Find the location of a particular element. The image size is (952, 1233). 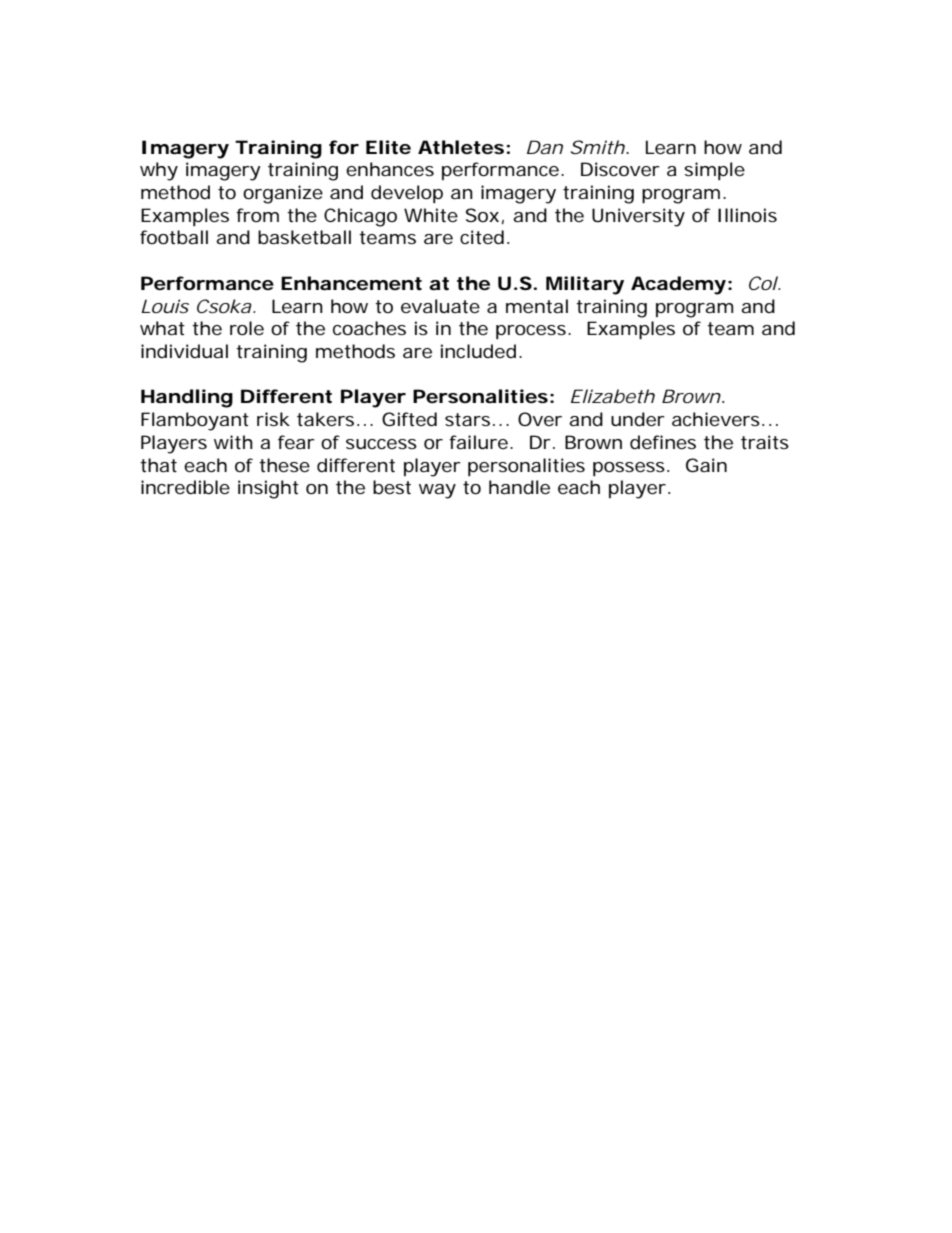

way is located at coordinates (437, 491).
